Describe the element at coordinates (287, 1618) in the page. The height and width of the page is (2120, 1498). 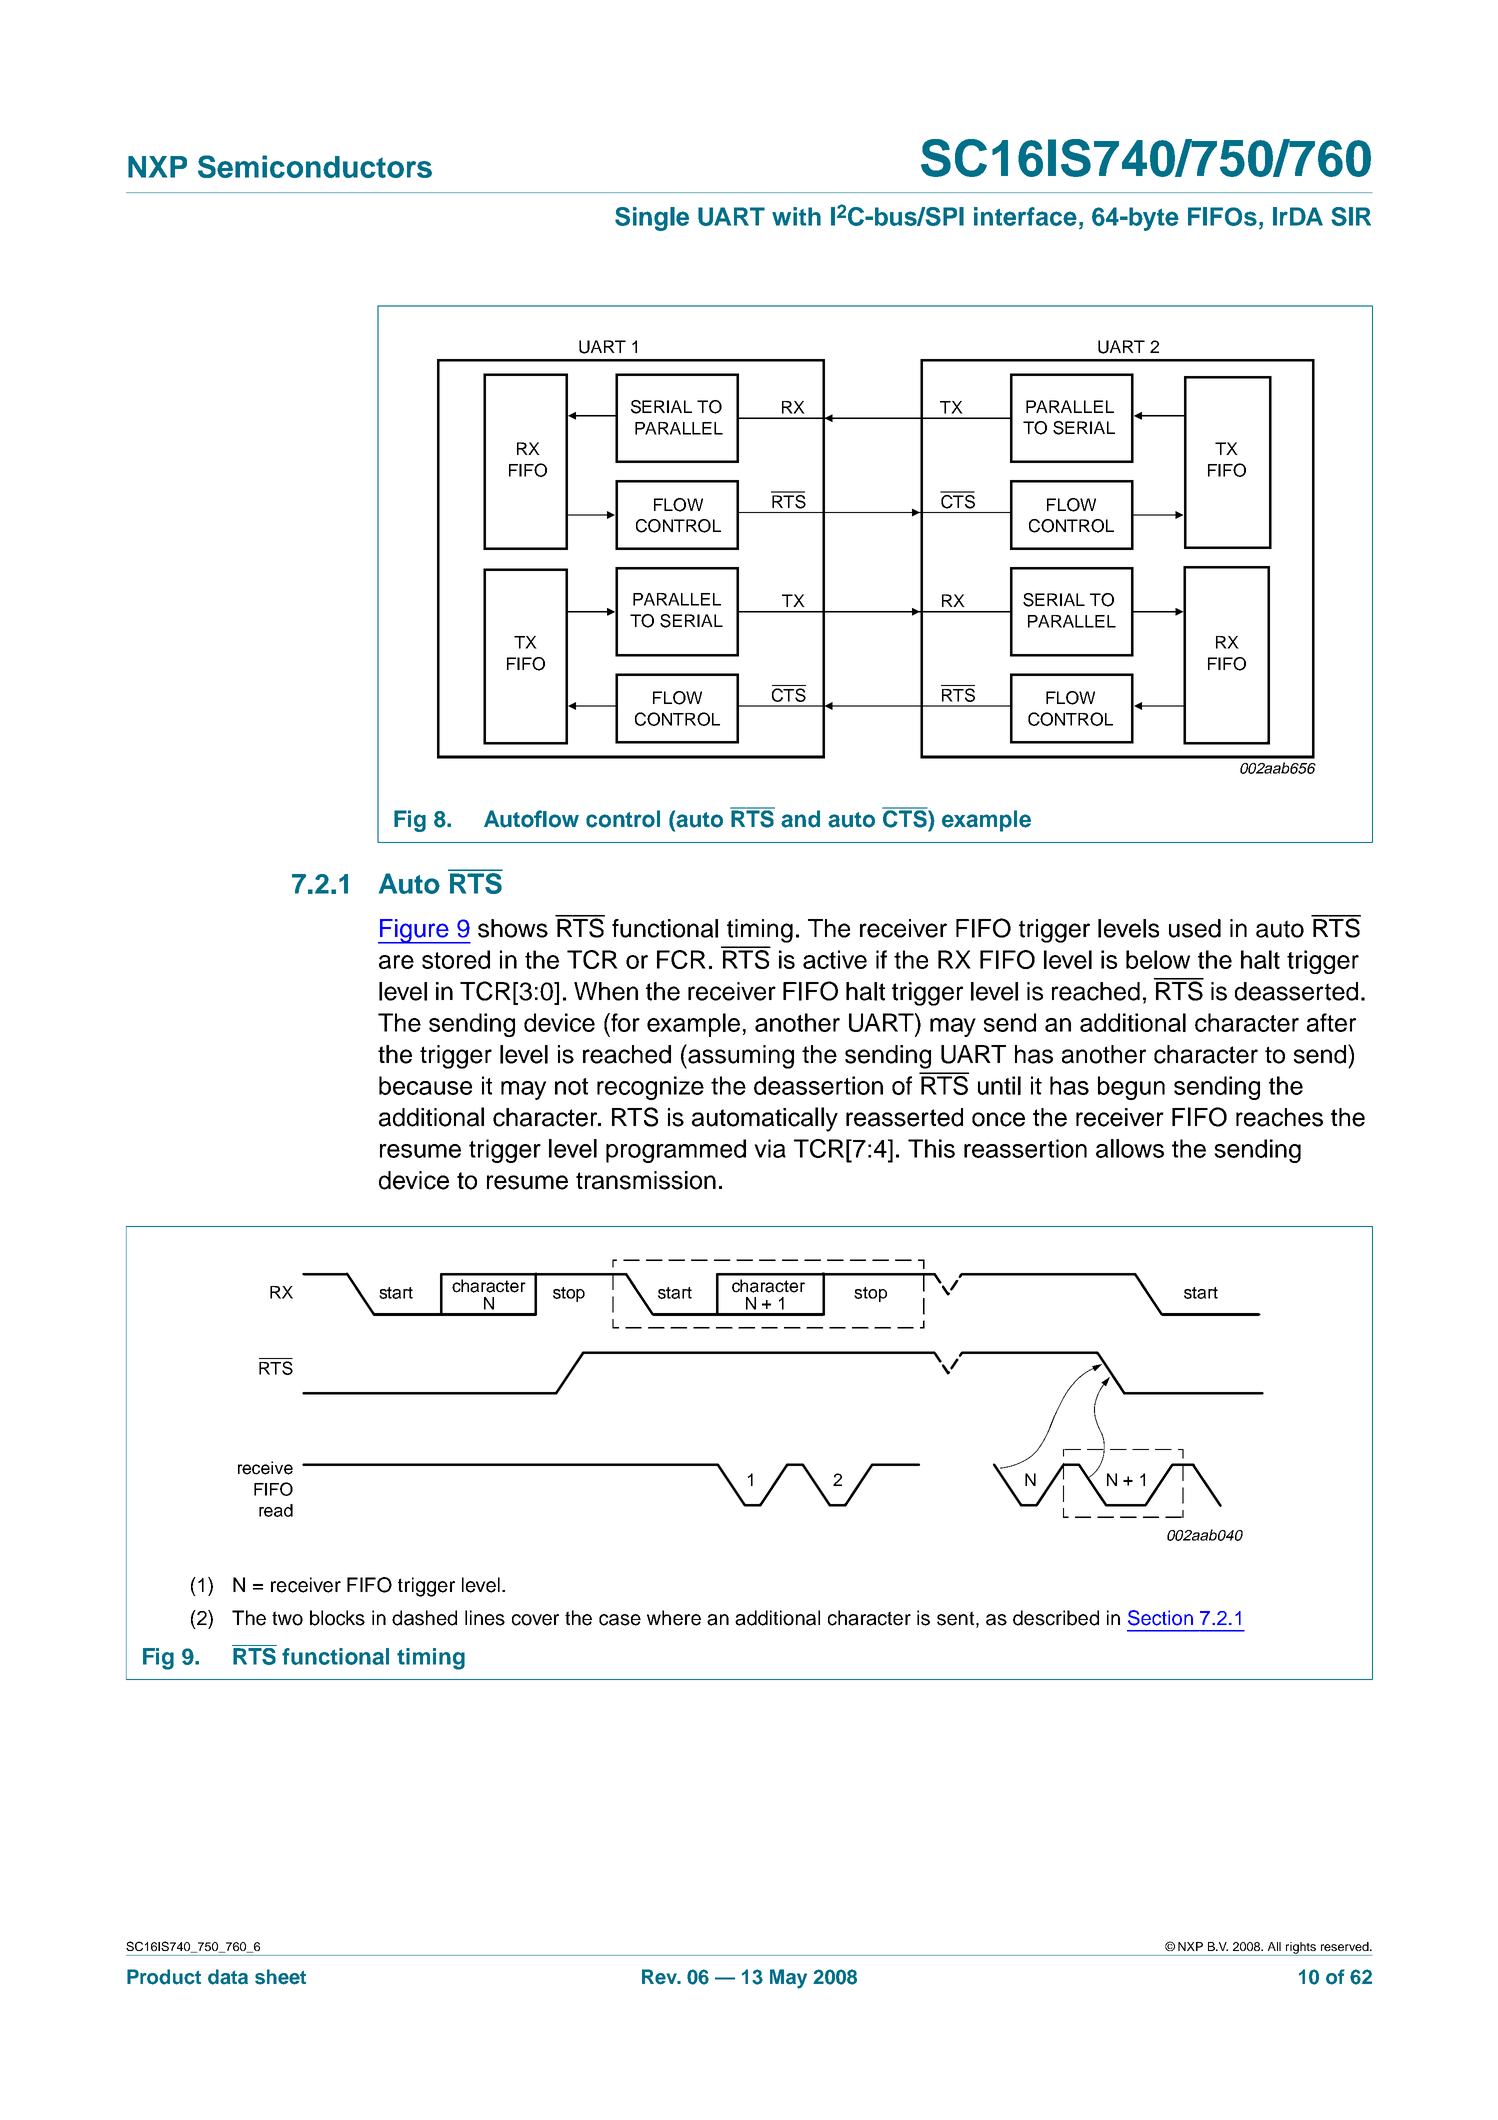
I see `two` at that location.
